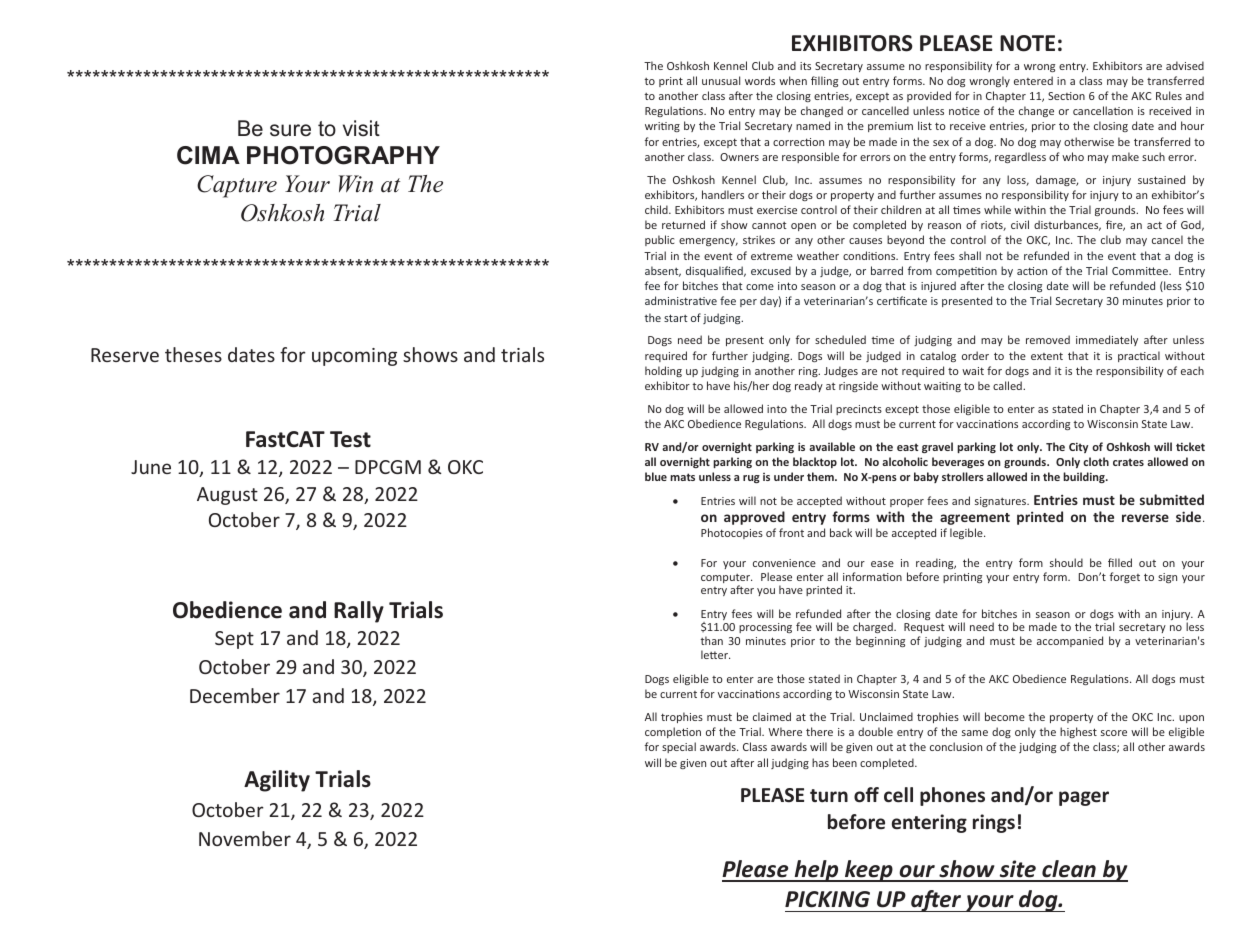  What do you see at coordinates (656, 476) in the page?
I see `blue` at bounding box center [656, 476].
